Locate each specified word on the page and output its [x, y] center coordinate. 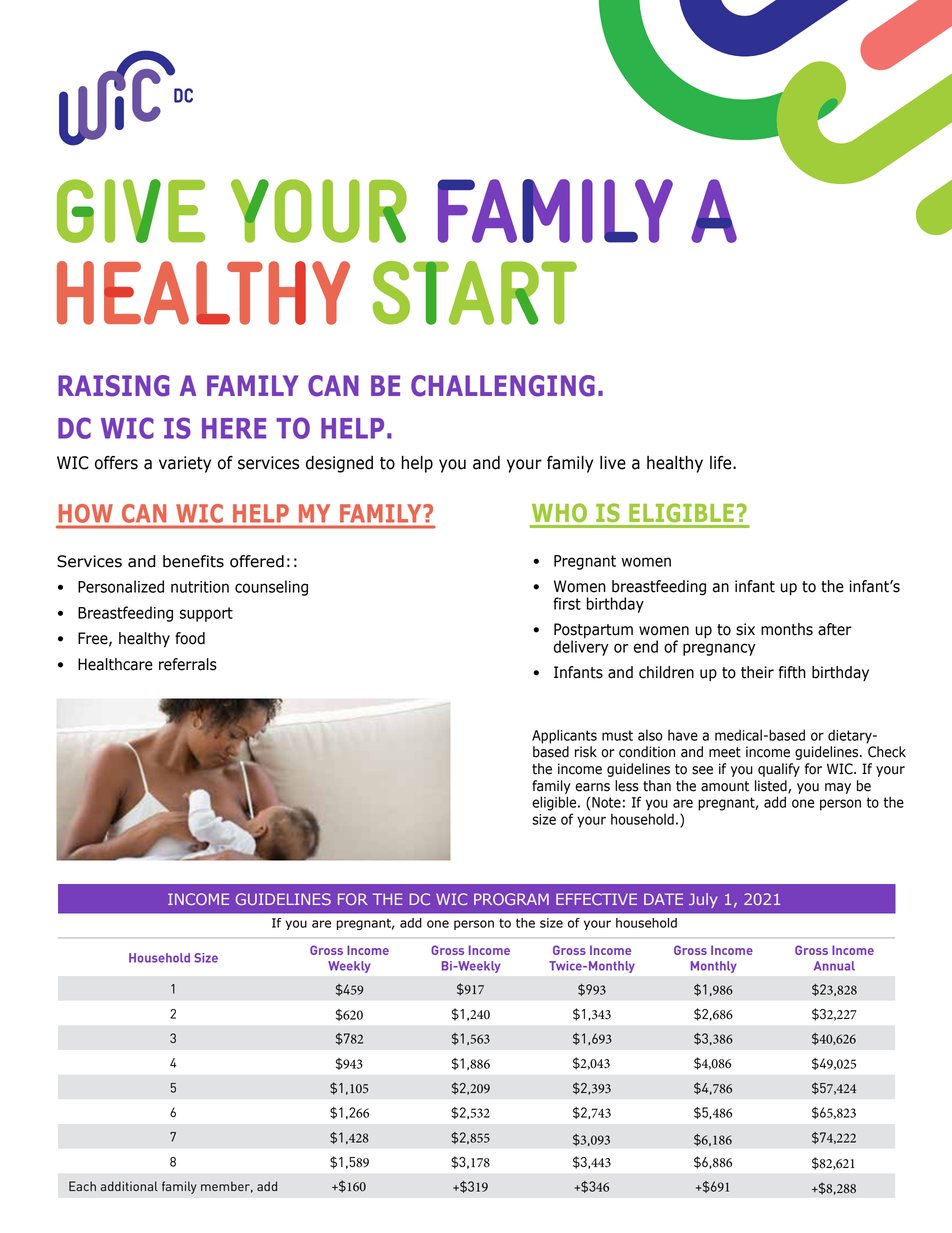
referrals [188, 664]
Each [82, 1186]
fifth [792, 672]
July [703, 900]
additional [129, 1186]
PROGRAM [511, 899]
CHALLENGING [503, 386]
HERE [234, 428]
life [722, 463]
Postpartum [593, 632]
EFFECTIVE [596, 899]
